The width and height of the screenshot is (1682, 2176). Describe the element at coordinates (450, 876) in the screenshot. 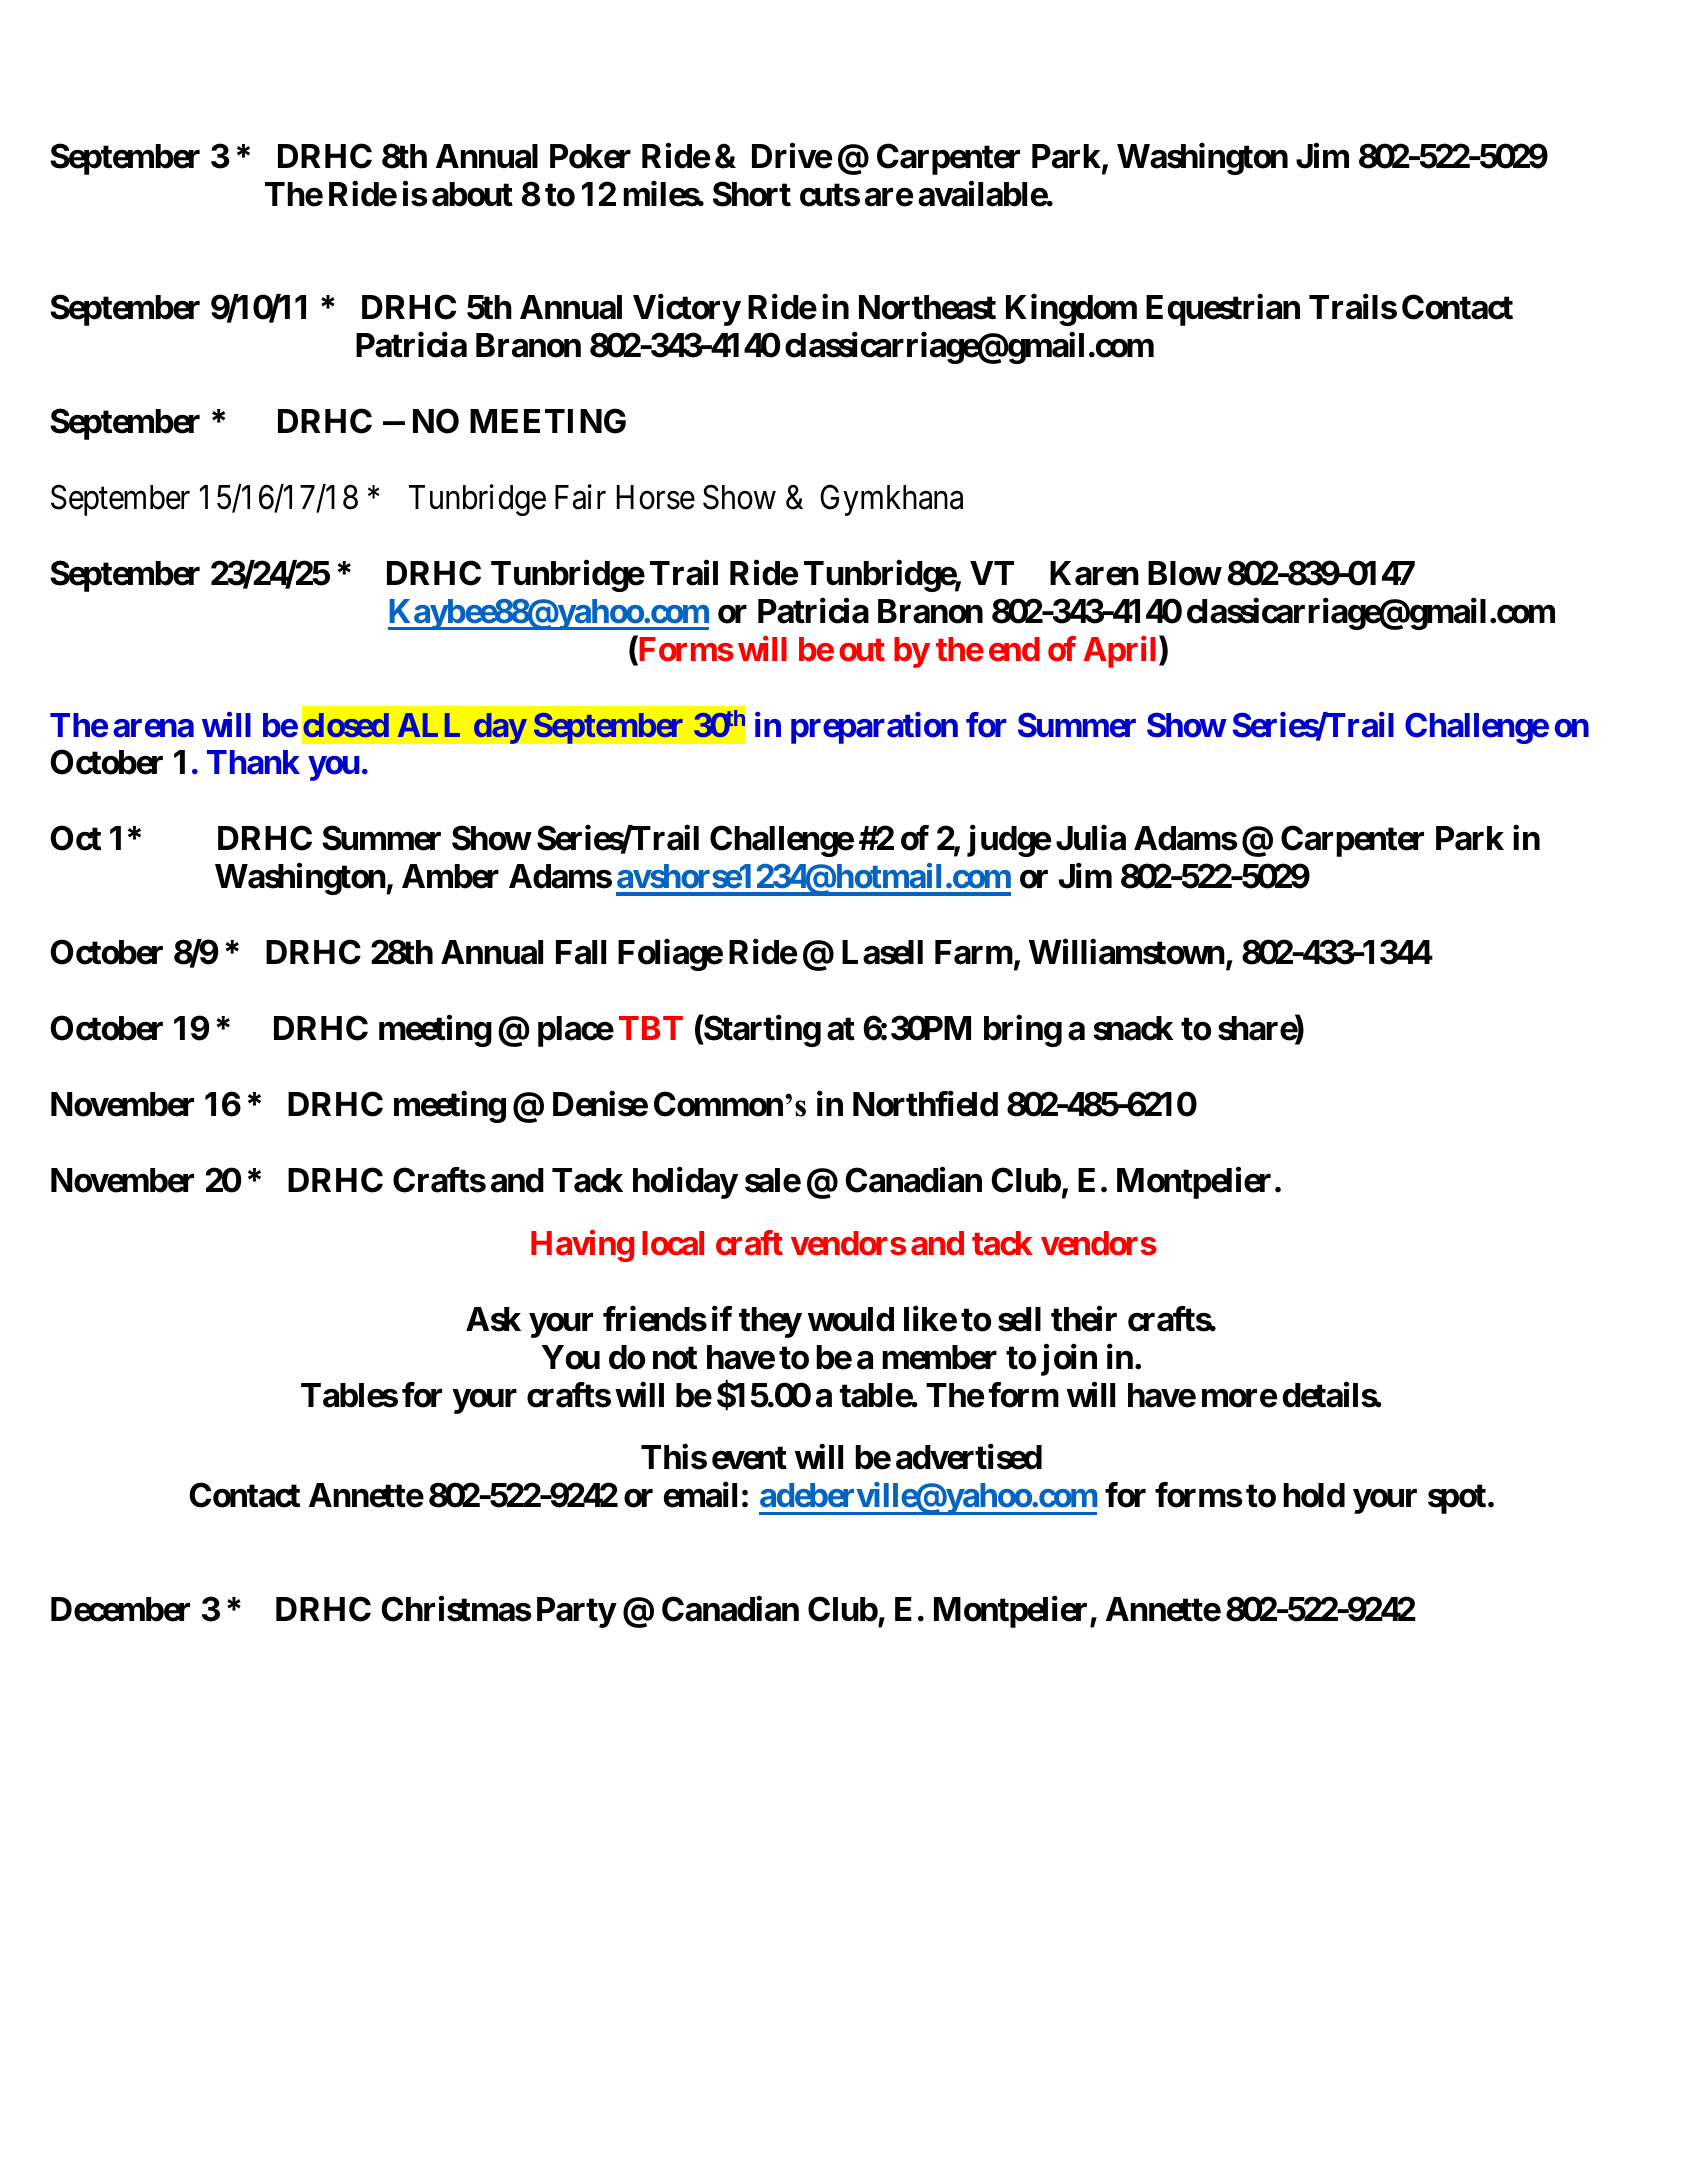

I see `Amber` at that location.
